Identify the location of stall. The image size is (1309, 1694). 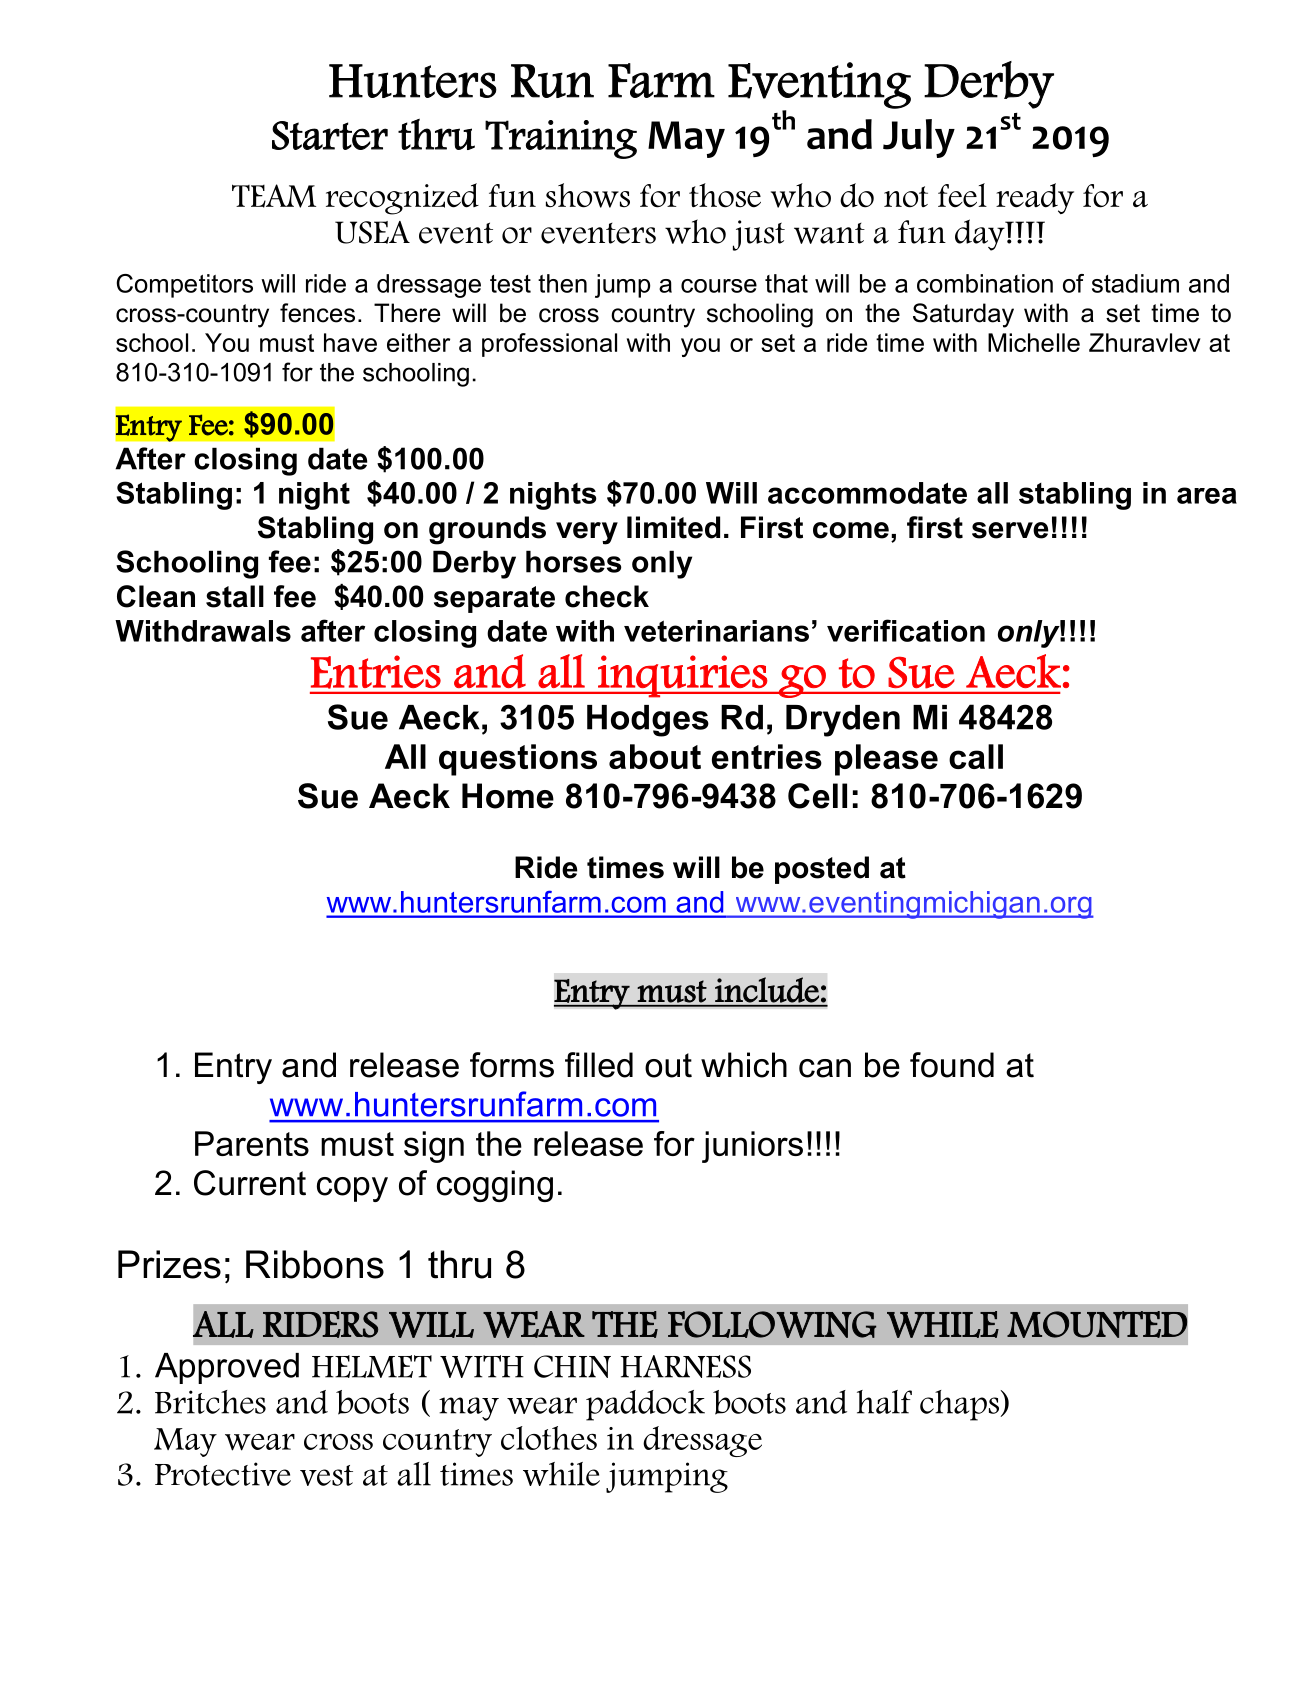
(235, 596).
